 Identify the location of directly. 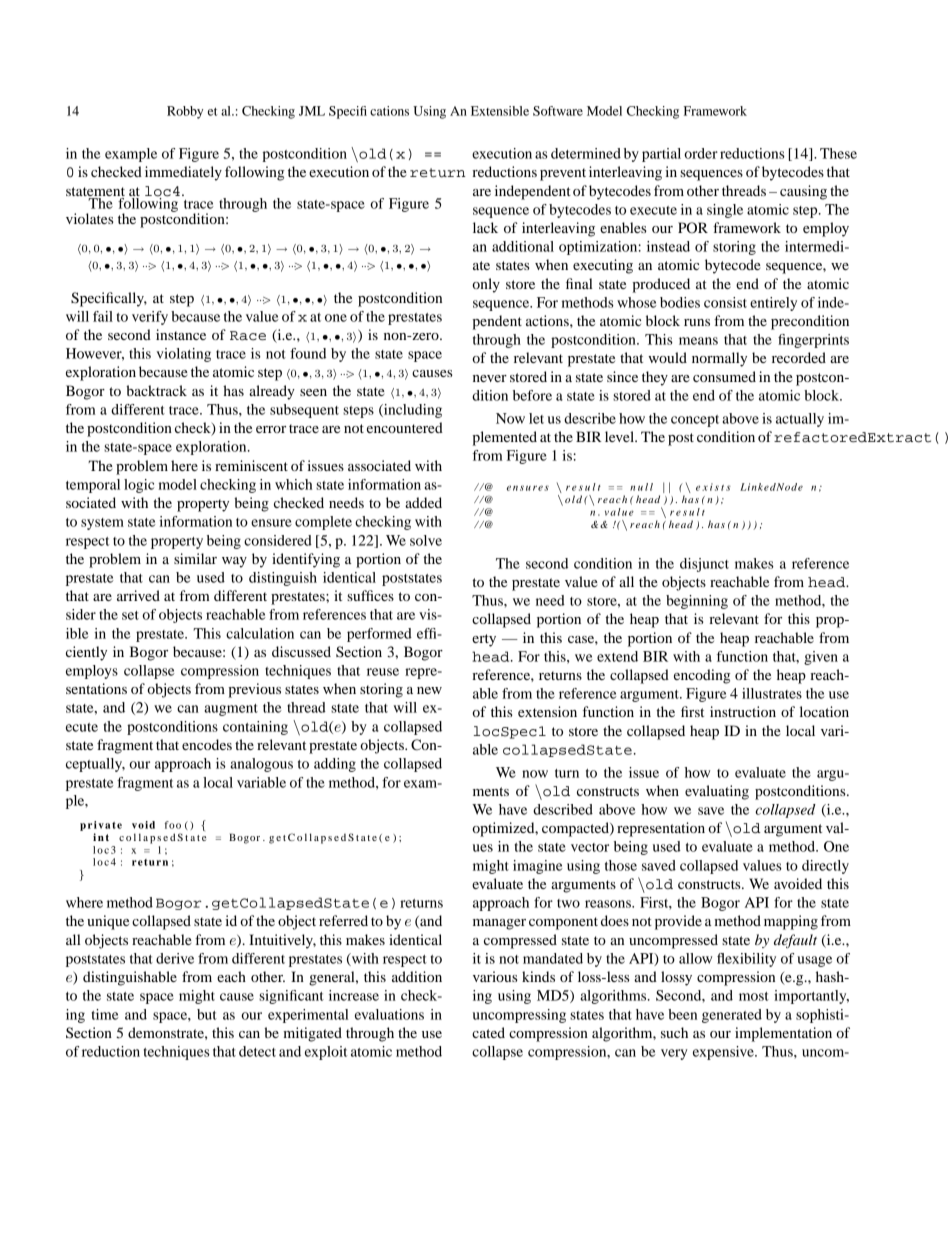
(825, 867).
